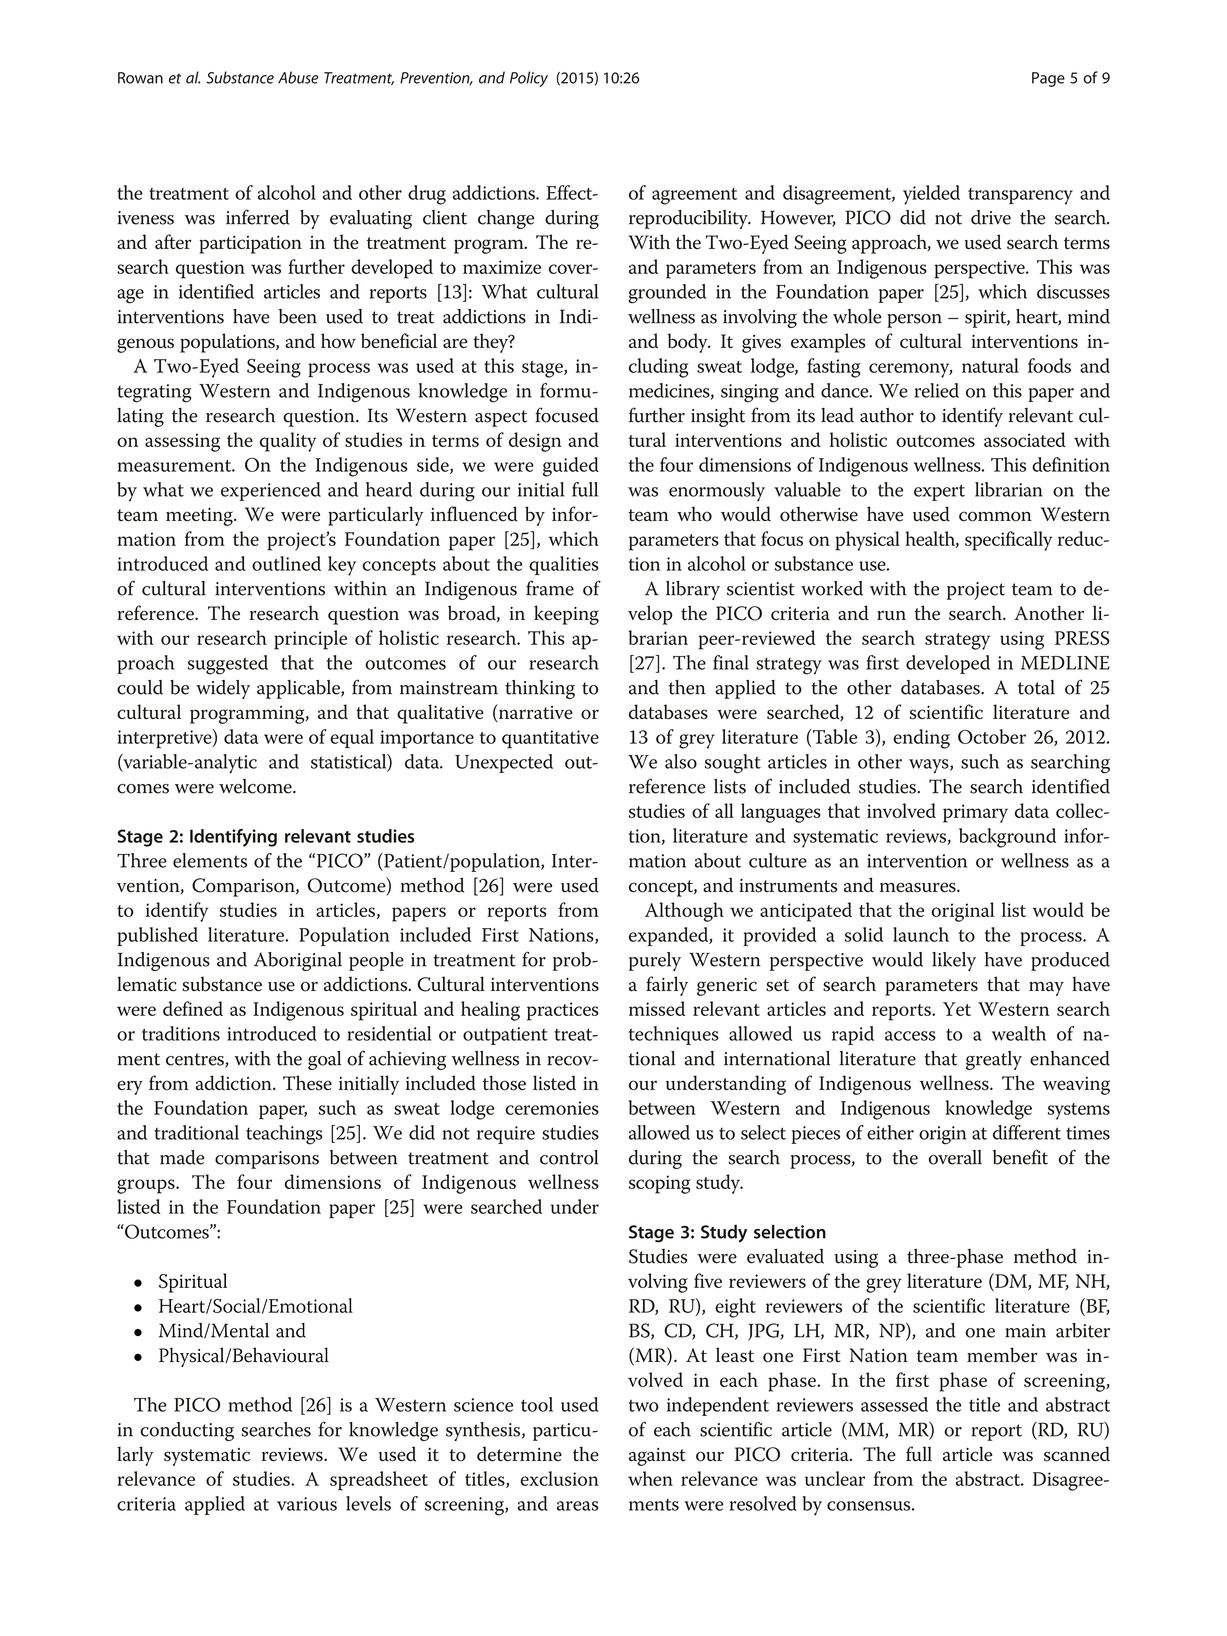 The height and width of the screenshot is (1636, 1227). I want to click on various, so click(307, 1504).
